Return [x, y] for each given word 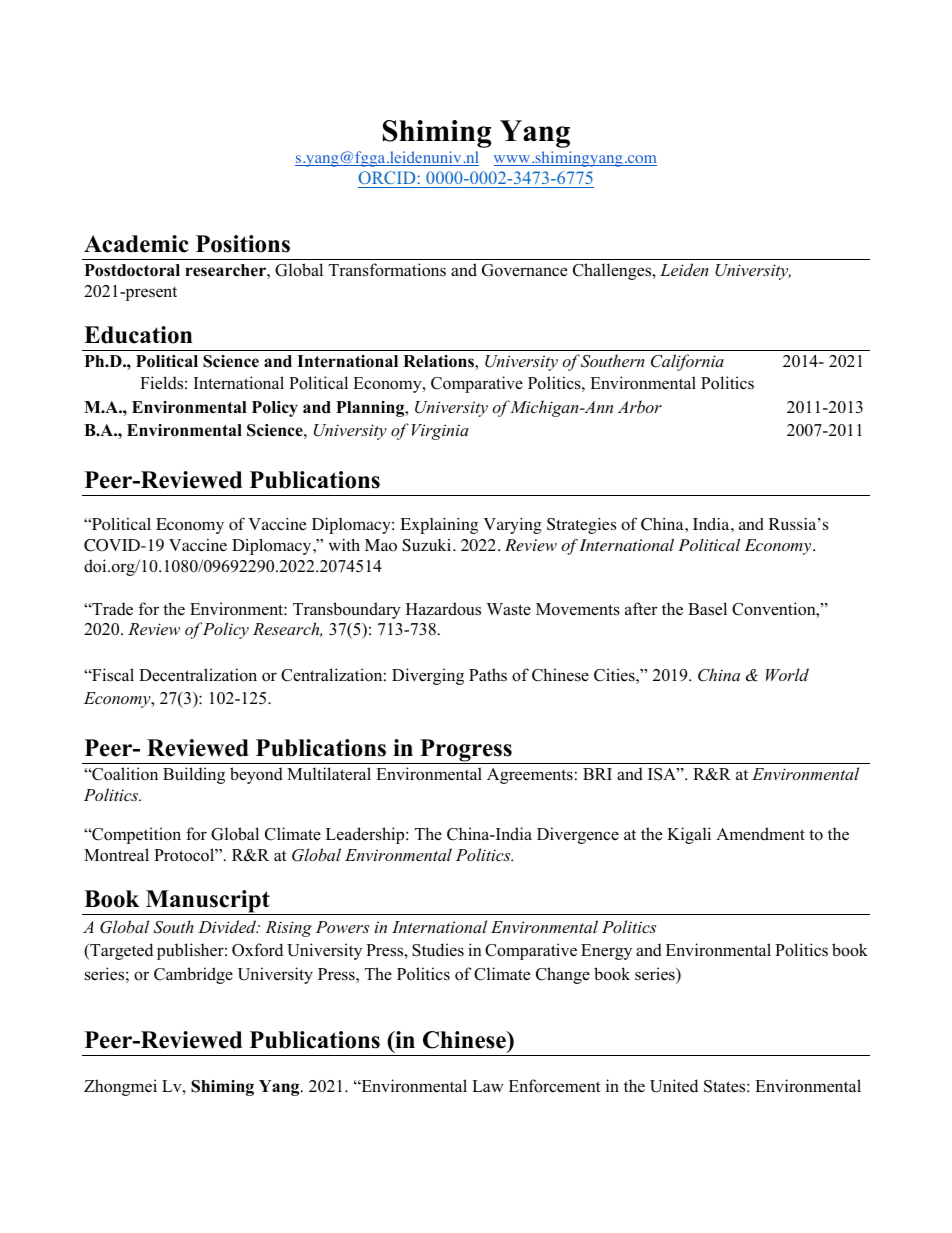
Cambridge [193, 975]
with [344, 545]
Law [488, 1086]
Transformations [387, 270]
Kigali [689, 835]
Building [194, 775]
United [674, 1086]
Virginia [440, 432]
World [787, 674]
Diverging [428, 676]
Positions [243, 244]
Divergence [578, 835]
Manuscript [208, 902]
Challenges [613, 271]
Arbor [640, 406]
